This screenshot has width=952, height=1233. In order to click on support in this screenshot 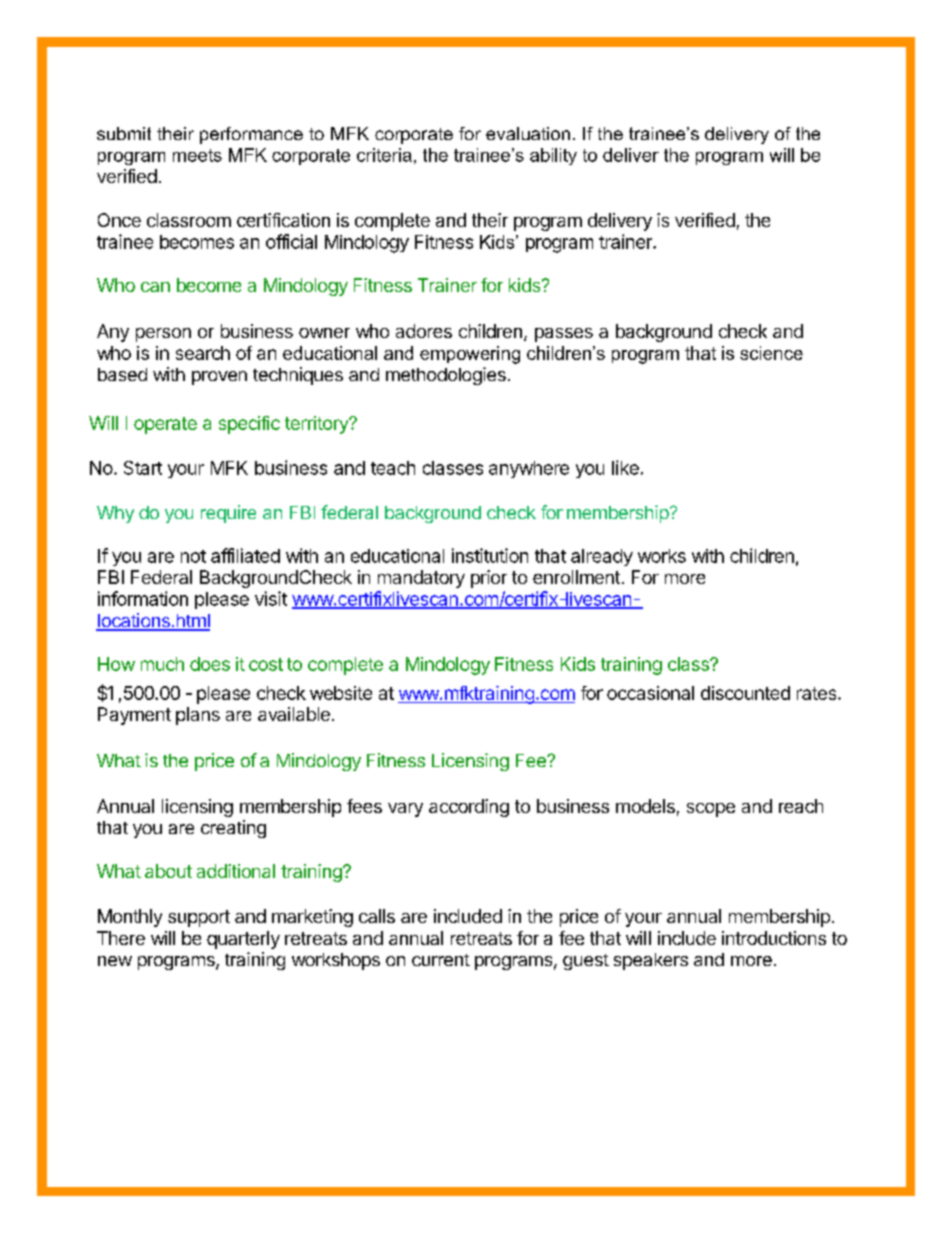, I will do `click(199, 918)`.
